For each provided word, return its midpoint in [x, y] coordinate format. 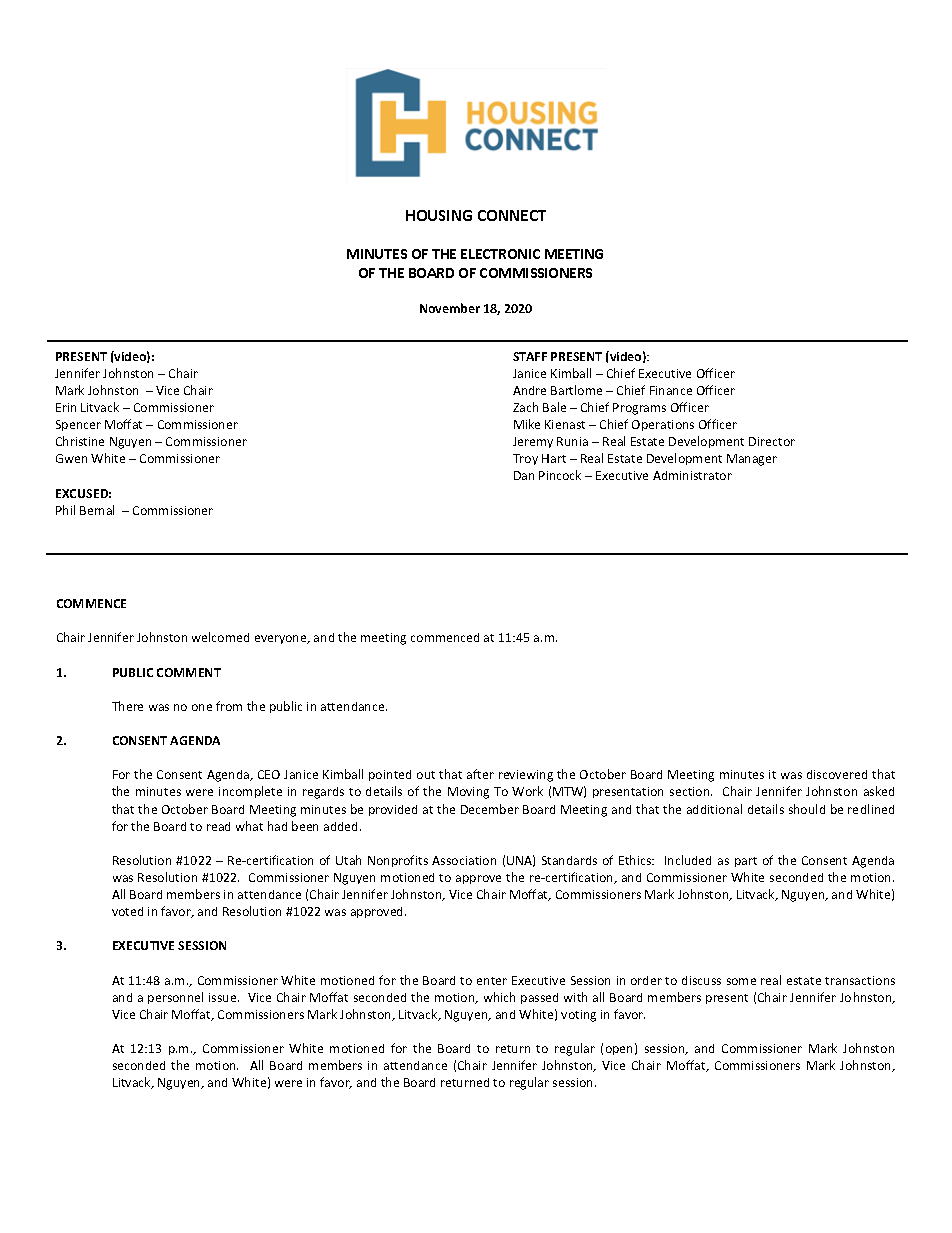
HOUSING [439, 215]
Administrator [692, 475]
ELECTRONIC [500, 254]
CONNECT [512, 215]
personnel [175, 998]
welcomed [220, 637]
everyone [282, 639]
